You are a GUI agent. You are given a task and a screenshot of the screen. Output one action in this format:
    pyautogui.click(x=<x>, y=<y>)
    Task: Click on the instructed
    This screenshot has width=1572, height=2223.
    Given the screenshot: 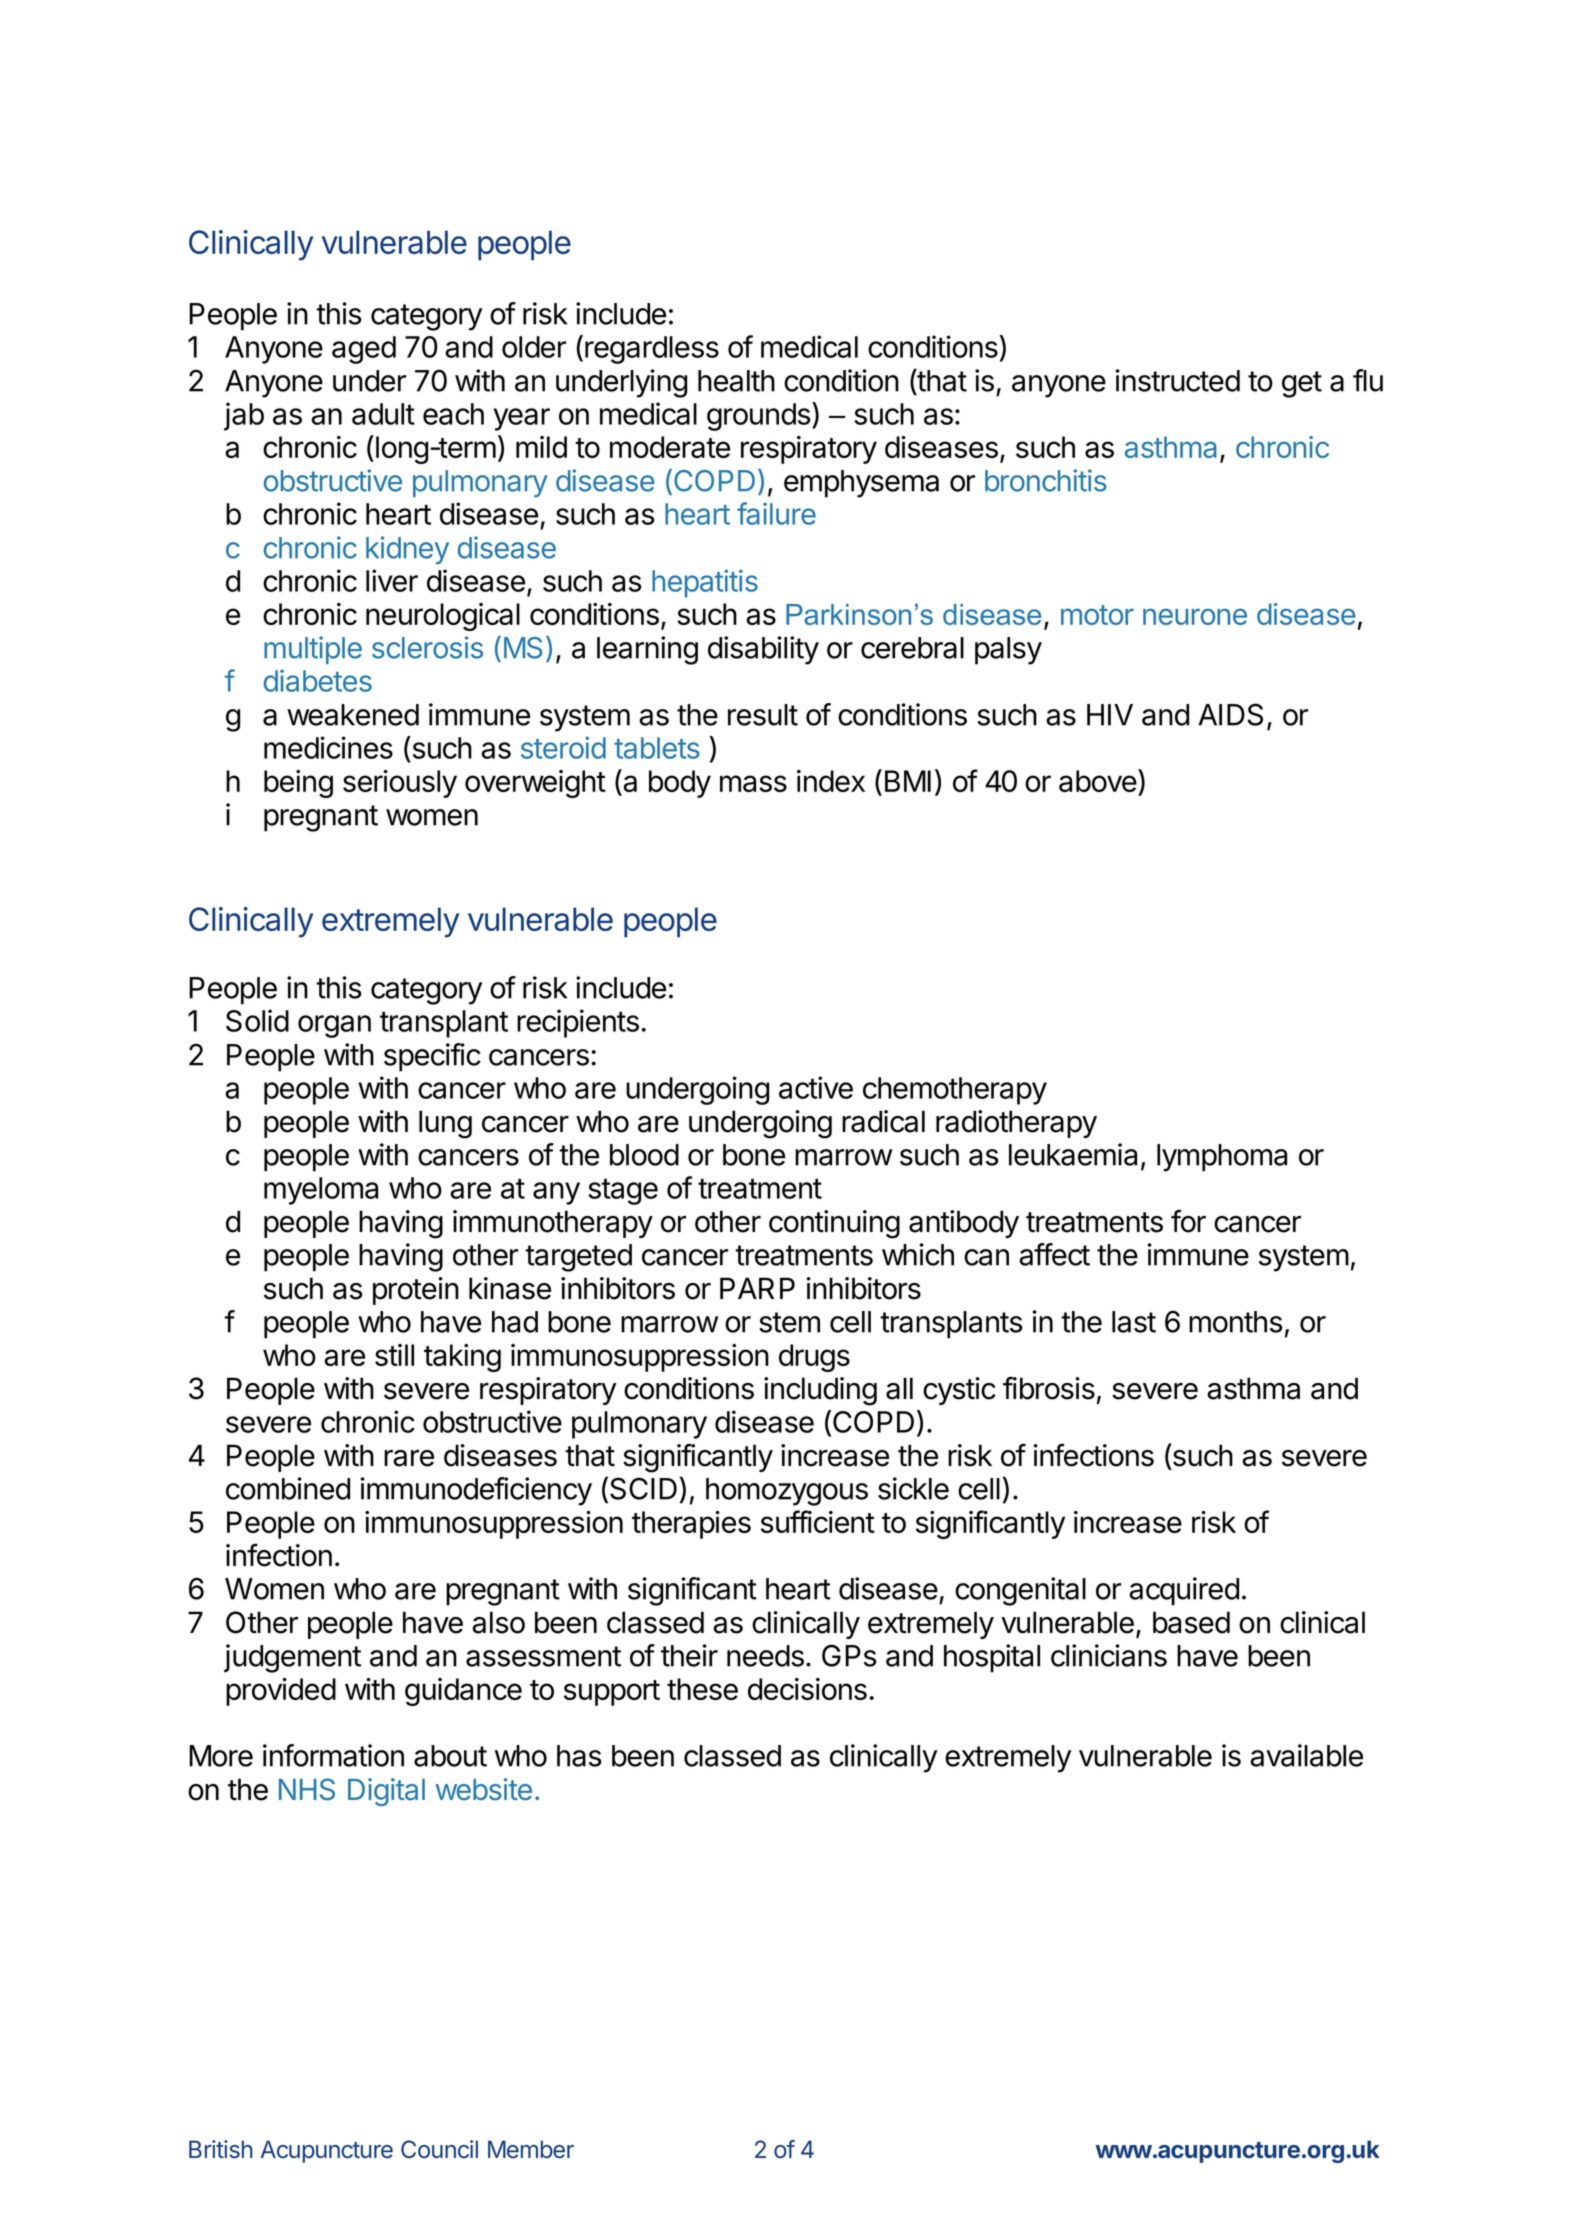 What is the action you would take?
    pyautogui.click(x=1178, y=380)
